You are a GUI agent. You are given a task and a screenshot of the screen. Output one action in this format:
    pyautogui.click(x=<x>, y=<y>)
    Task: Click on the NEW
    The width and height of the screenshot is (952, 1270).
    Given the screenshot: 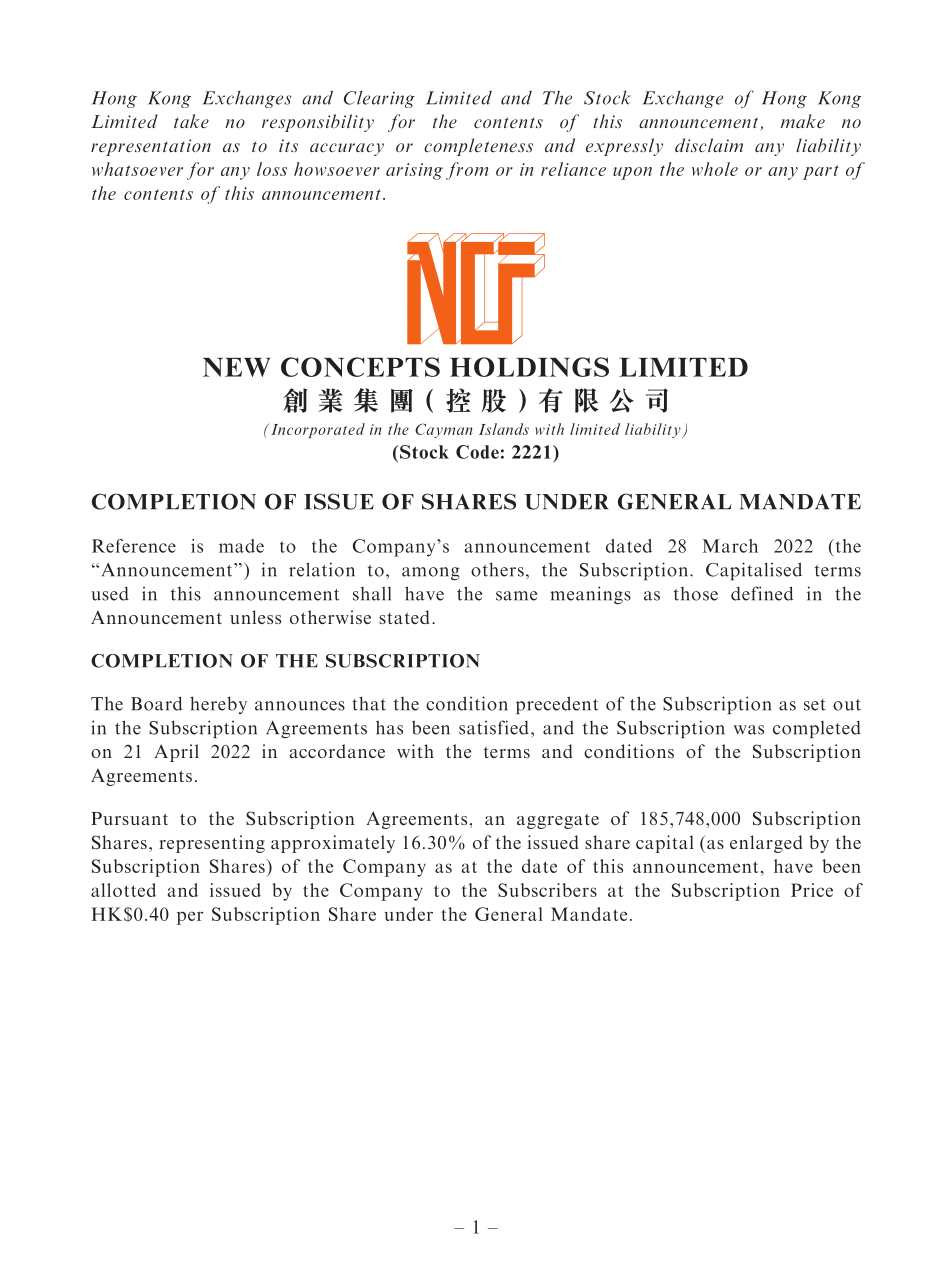 What is the action you would take?
    pyautogui.click(x=236, y=367)
